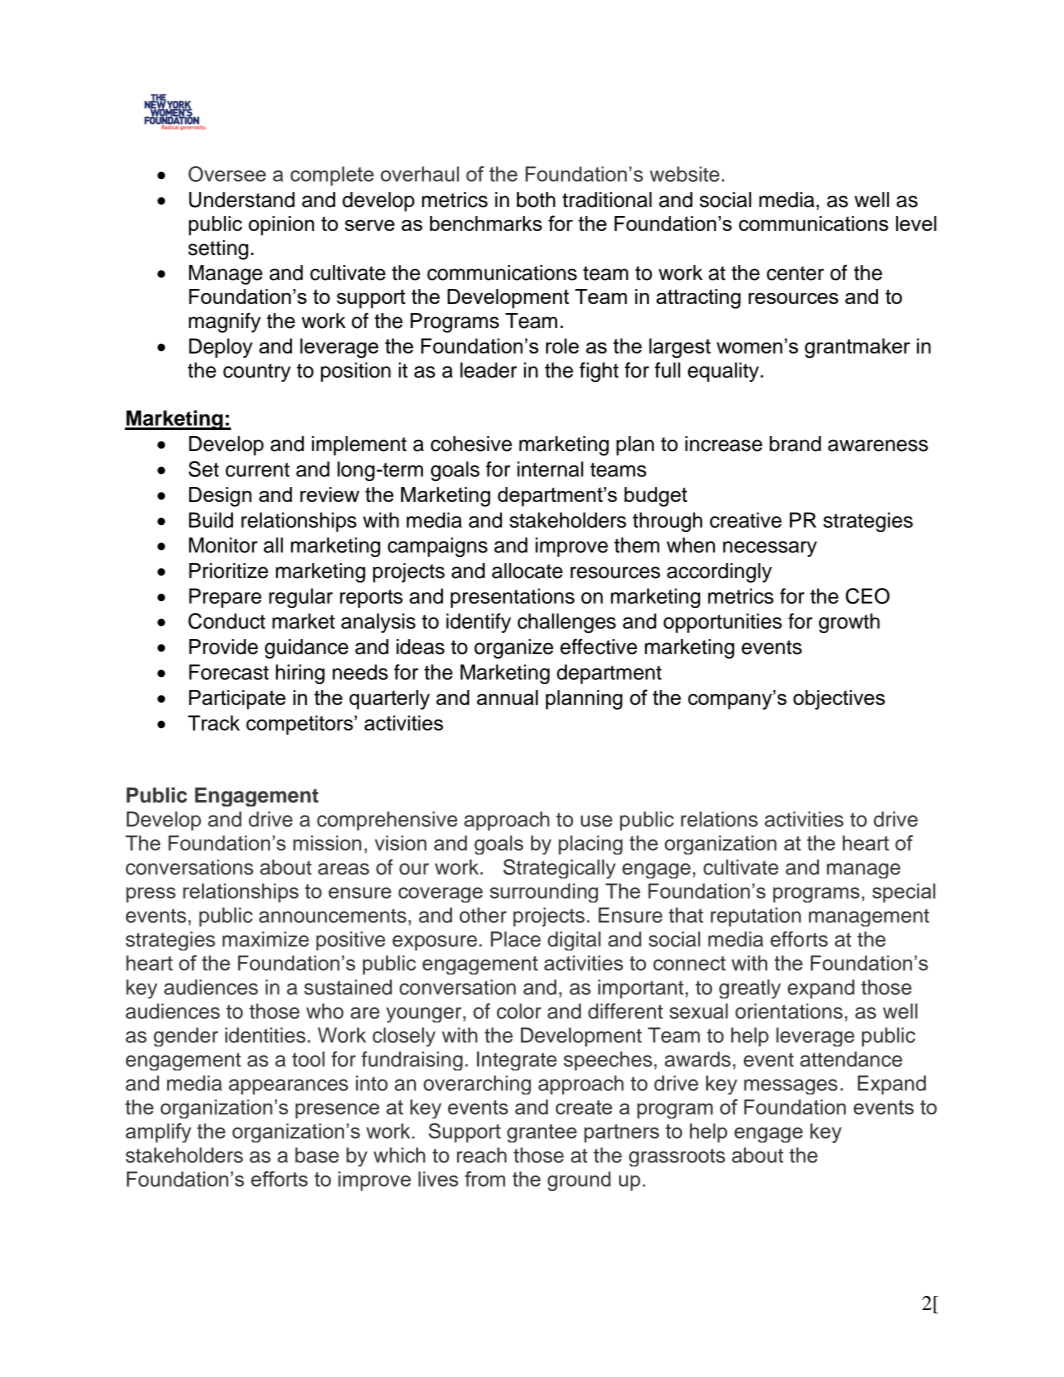 This screenshot has width=1064, height=1377. I want to click on surrounding, so click(544, 893).
